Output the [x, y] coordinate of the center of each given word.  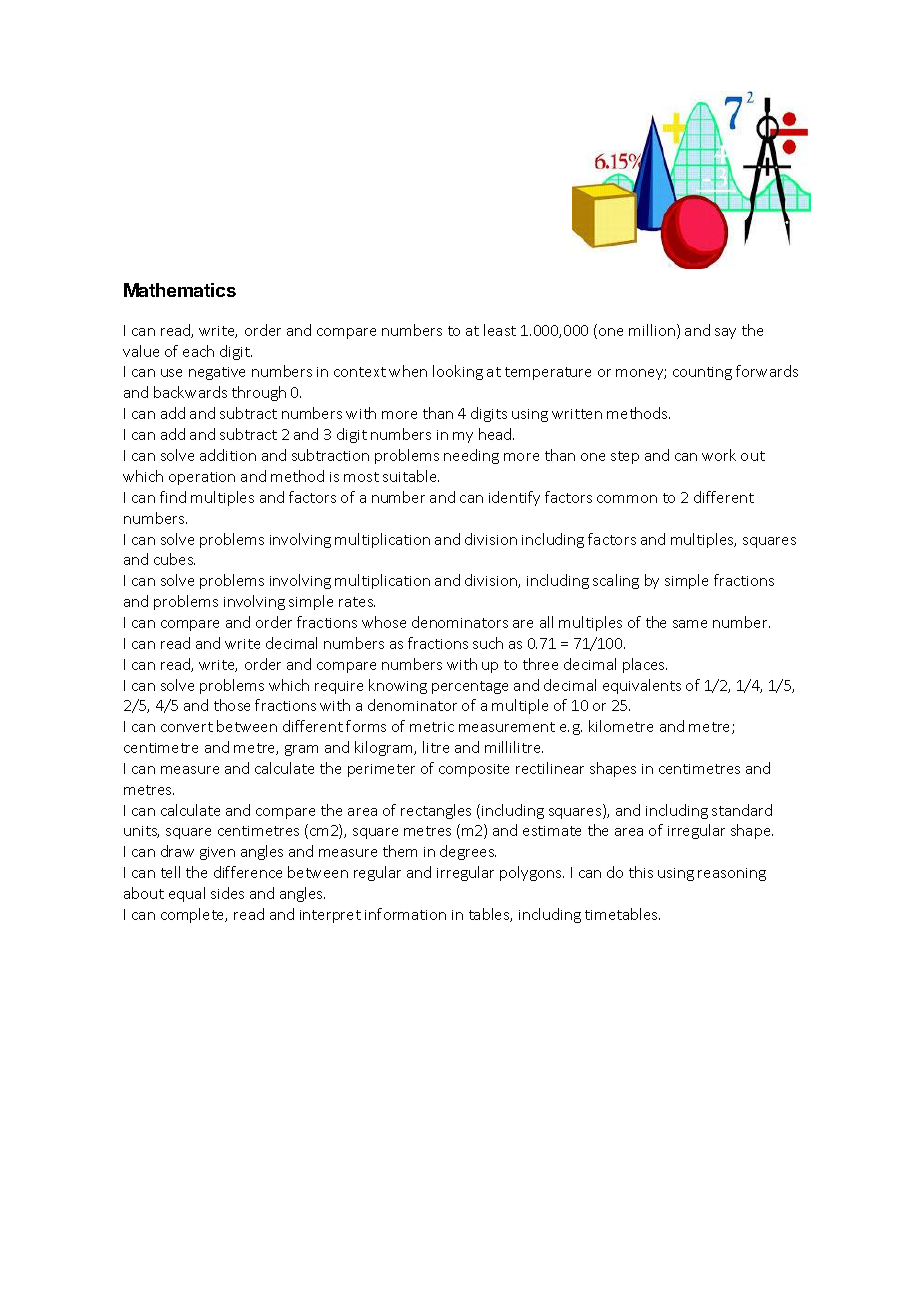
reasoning [732, 874]
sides [227, 893]
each [198, 351]
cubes [174, 559]
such [488, 643]
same [690, 624]
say [725, 333]
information [405, 914]
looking [458, 372]
